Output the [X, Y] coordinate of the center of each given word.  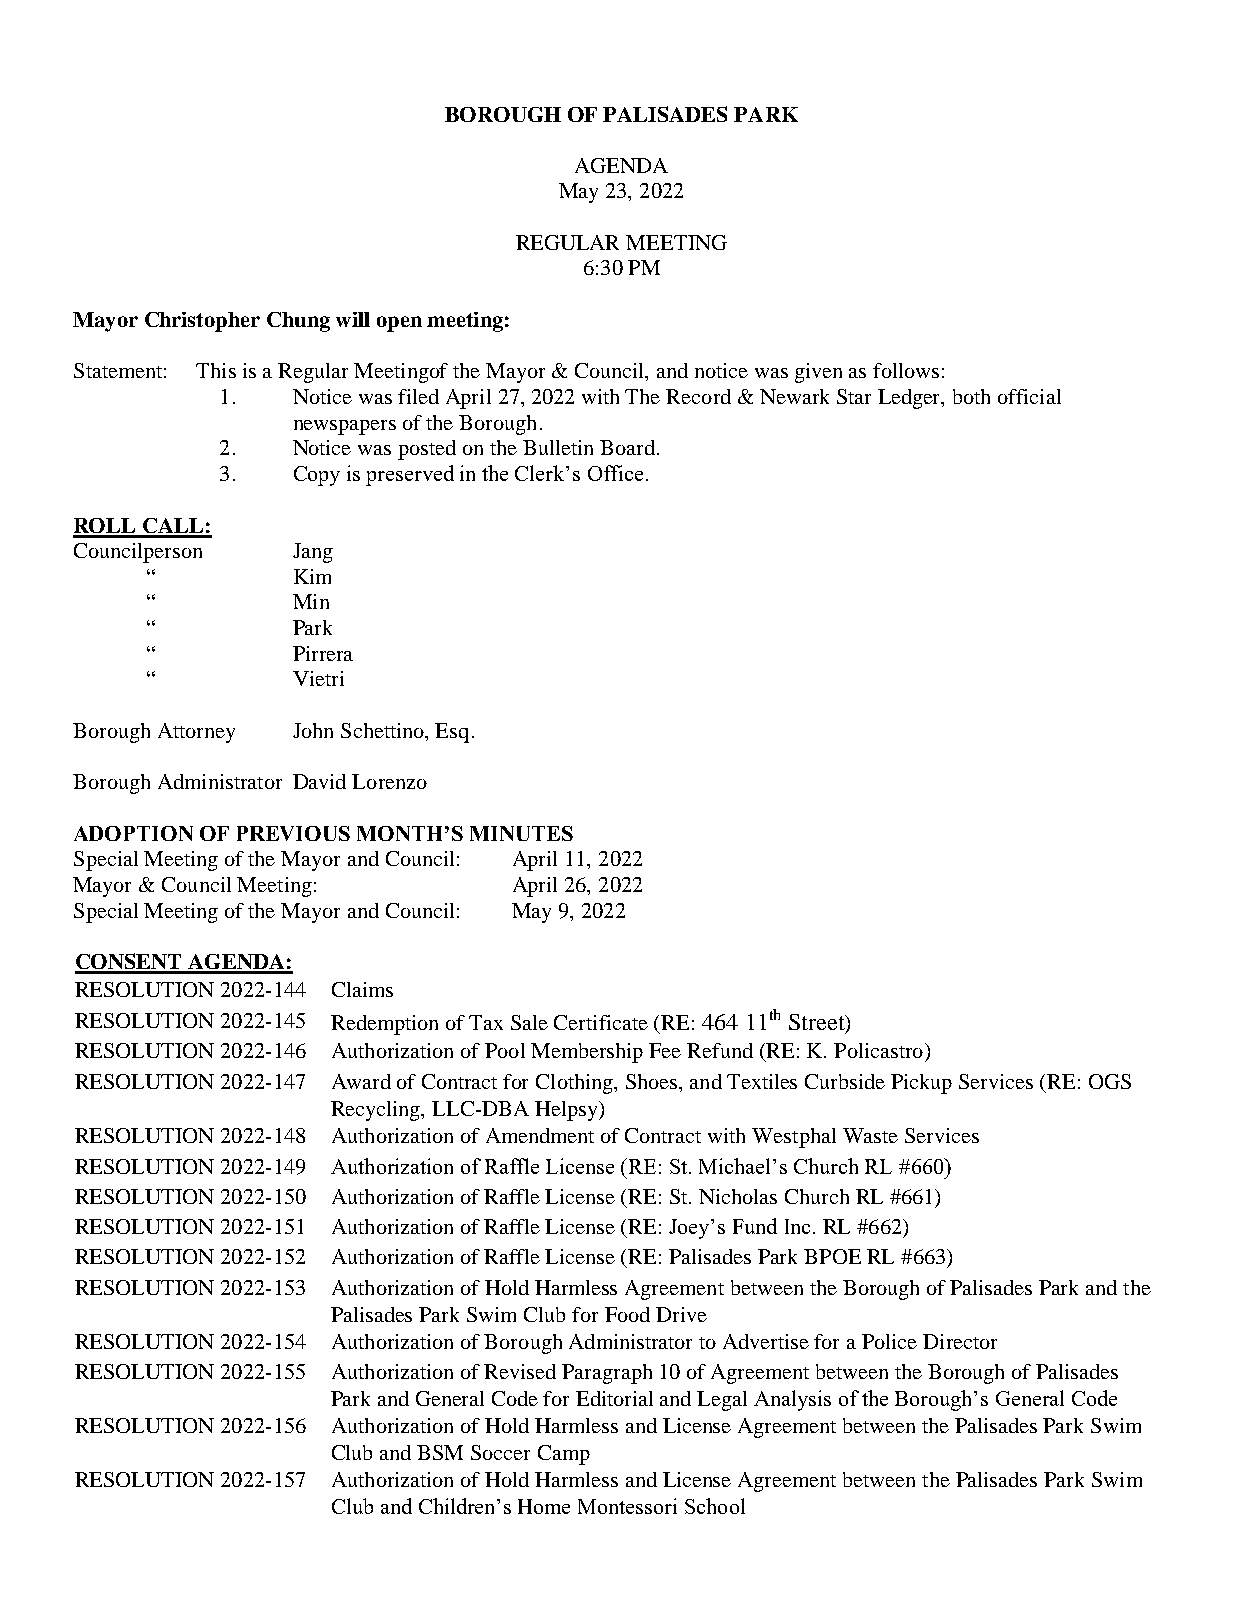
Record [698, 396]
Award [361, 1081]
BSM [440, 1452]
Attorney [196, 733]
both [971, 396]
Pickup [921, 1084]
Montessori [627, 1506]
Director [960, 1341]
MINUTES [521, 833]
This [216, 370]
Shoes [653, 1081]
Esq [452, 733]
